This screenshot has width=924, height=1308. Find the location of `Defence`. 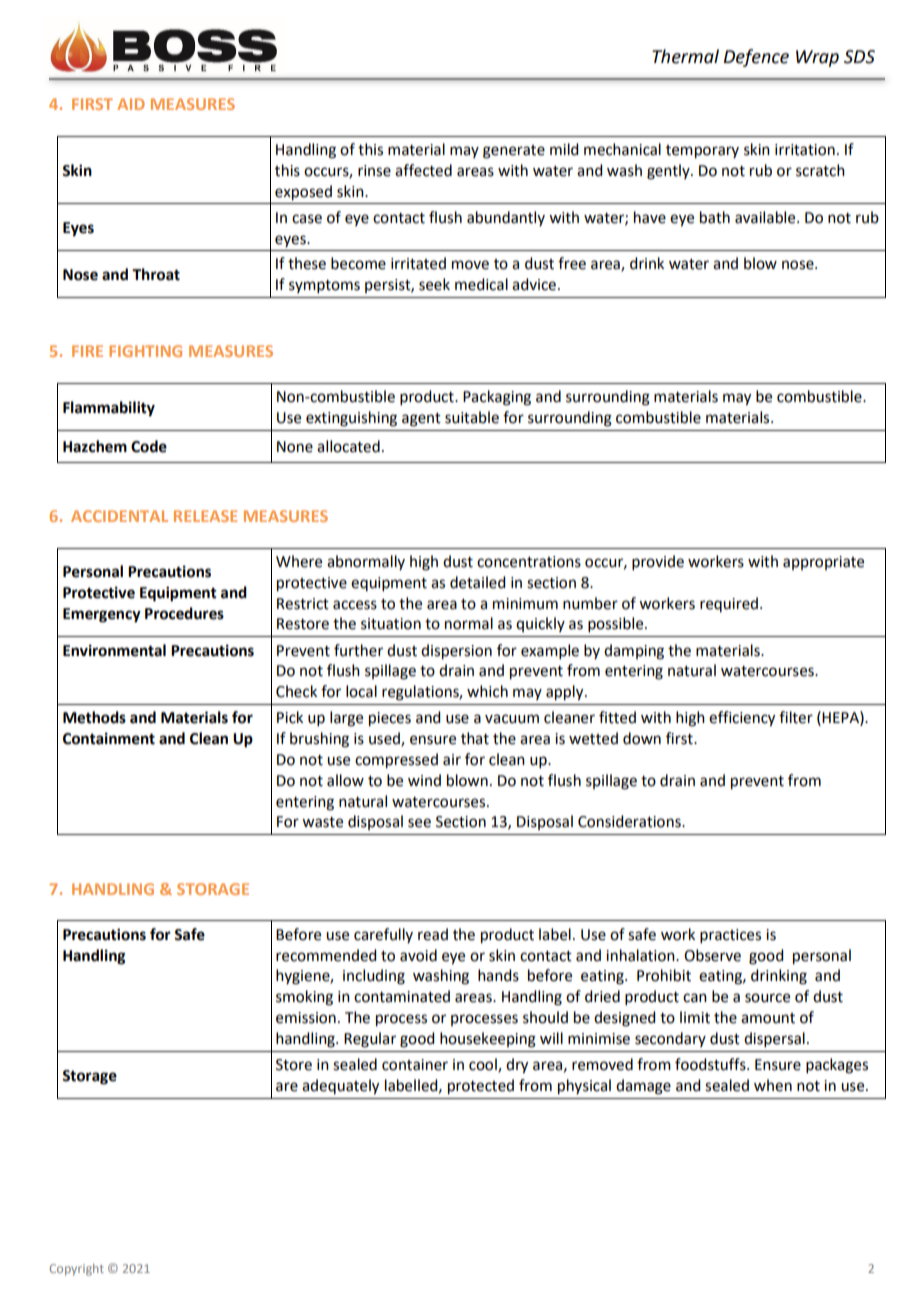

Defence is located at coordinates (756, 58).
